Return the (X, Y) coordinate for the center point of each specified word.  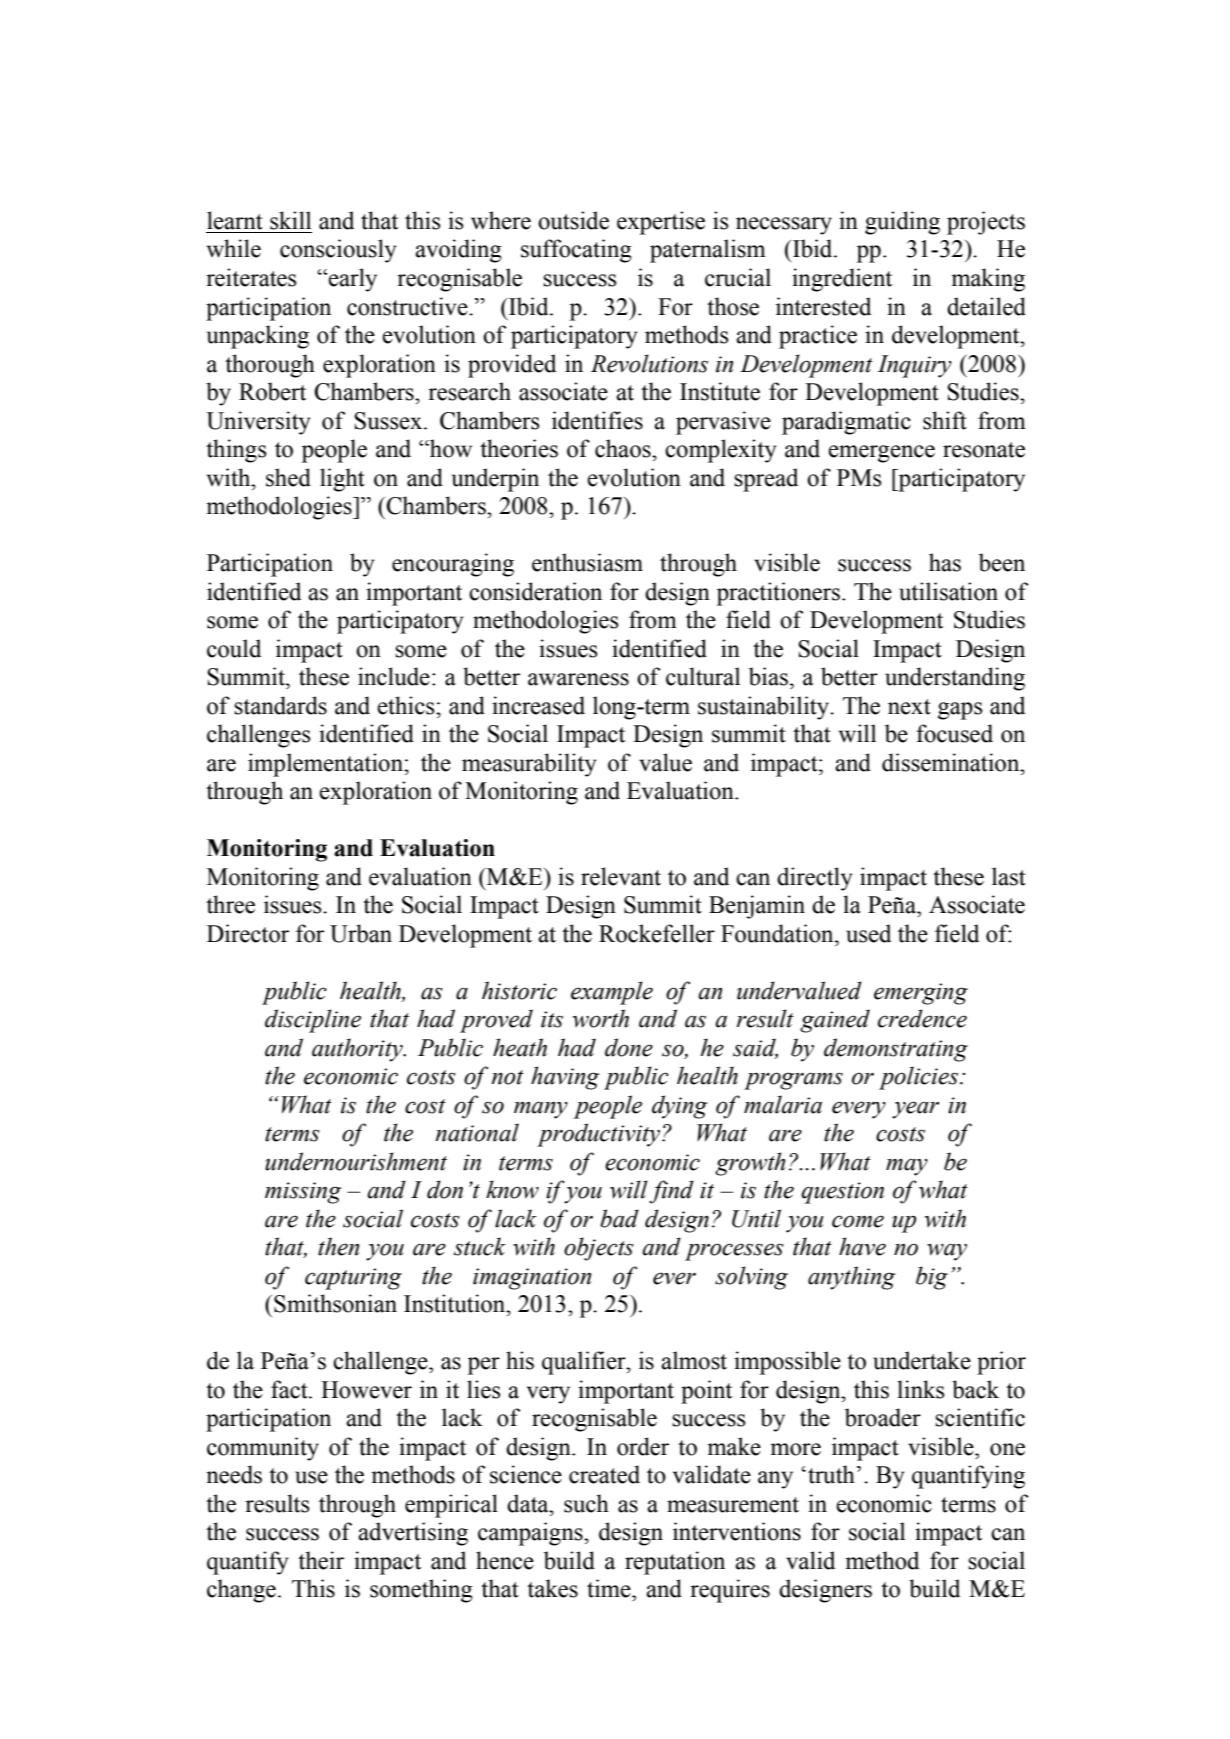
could (234, 648)
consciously (338, 251)
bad (619, 1218)
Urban (361, 933)
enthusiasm (587, 562)
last (1009, 876)
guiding (902, 223)
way (947, 1252)
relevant (621, 876)
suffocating (576, 251)
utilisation (948, 591)
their (321, 1560)
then (338, 1246)
